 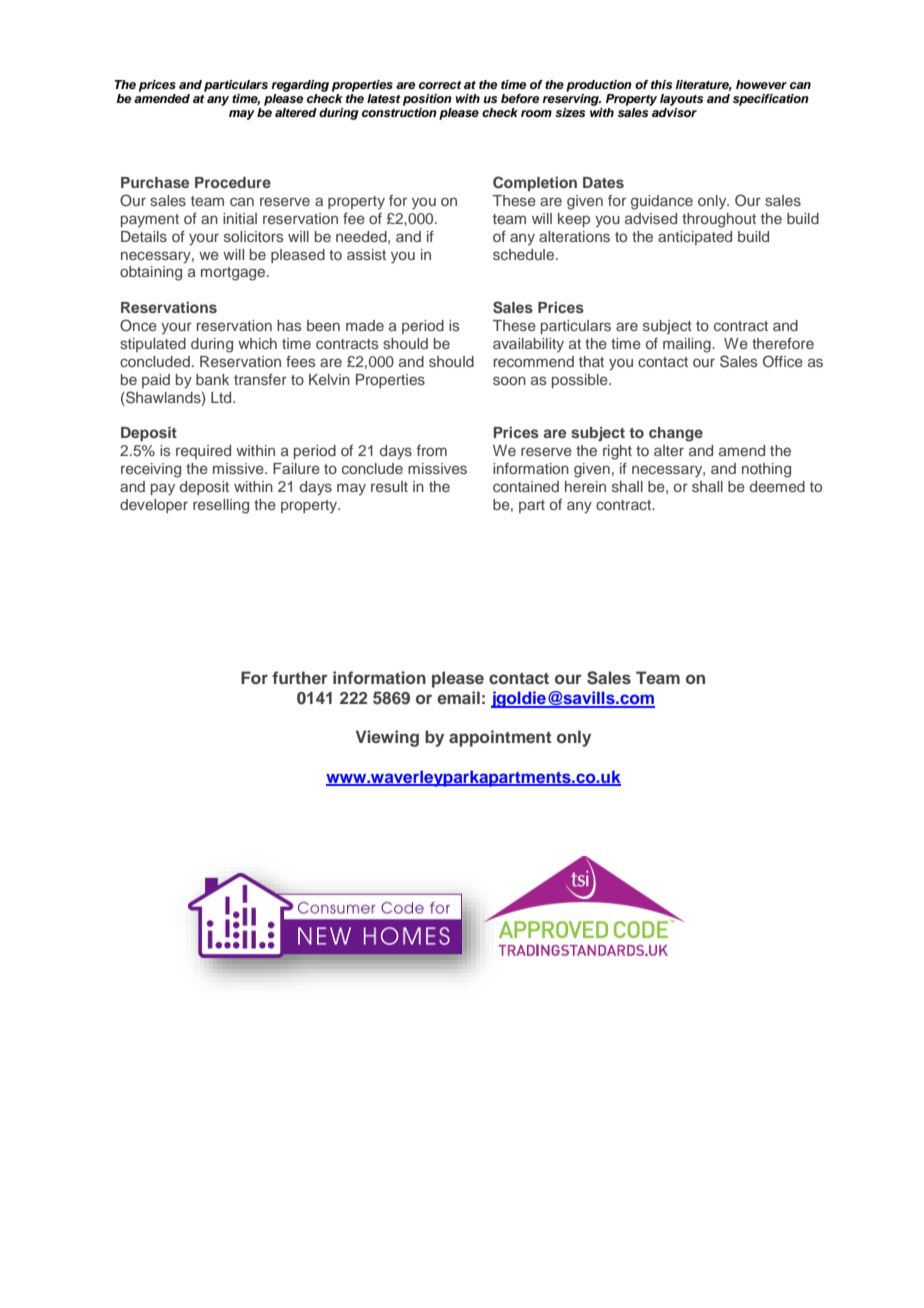 What do you see at coordinates (221, 506) in the screenshot?
I see `reselling` at bounding box center [221, 506].
